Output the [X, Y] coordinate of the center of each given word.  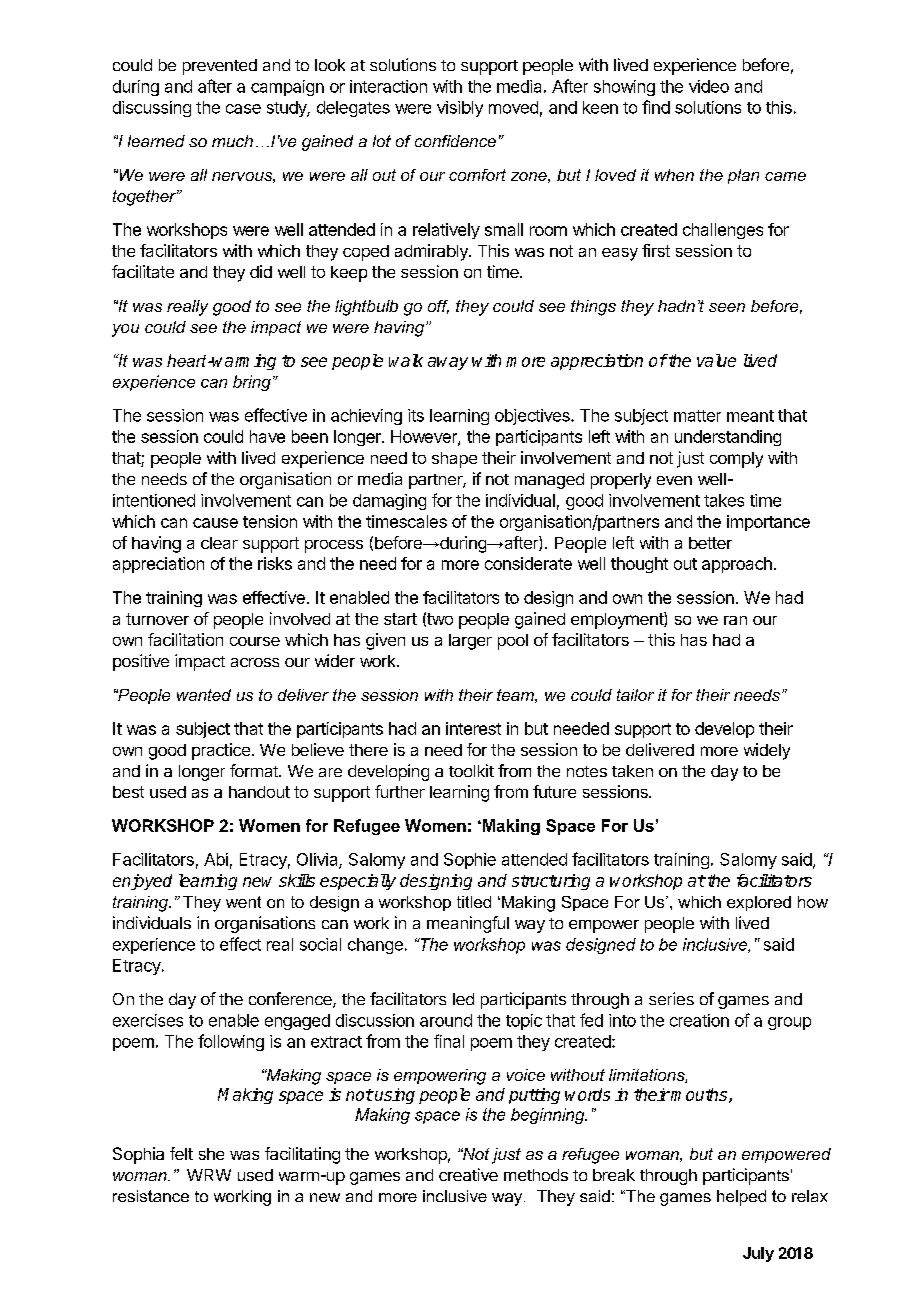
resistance [151, 1196]
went [243, 902]
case [243, 109]
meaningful [468, 924]
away [448, 363]
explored [759, 903]
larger [470, 642]
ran [735, 620]
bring [252, 383]
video [709, 86]
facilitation [185, 639]
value [716, 360]
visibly [460, 109]
